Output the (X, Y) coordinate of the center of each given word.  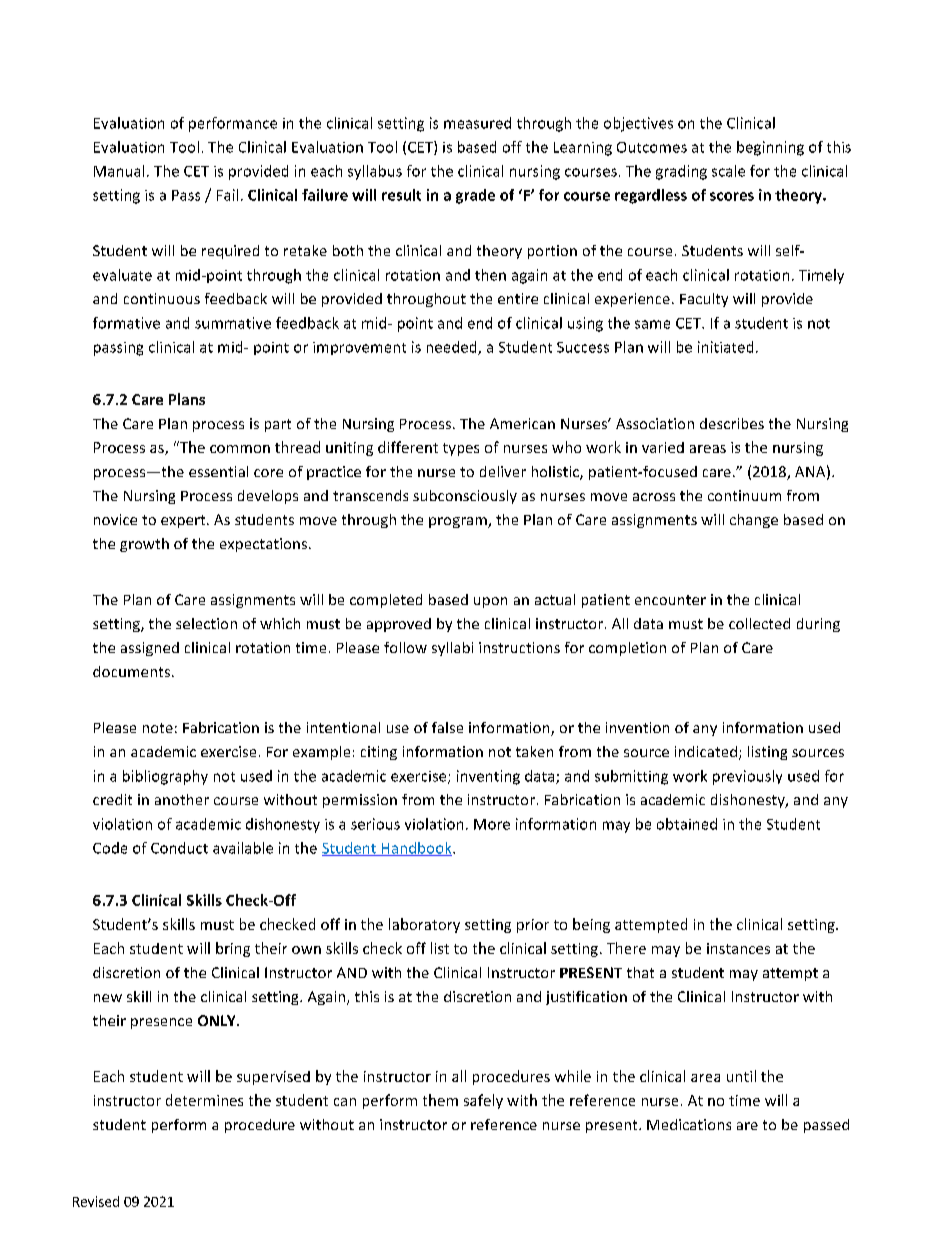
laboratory (424, 925)
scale (728, 171)
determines (204, 1100)
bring (233, 949)
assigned (150, 649)
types (461, 449)
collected (759, 623)
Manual (119, 171)
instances (738, 948)
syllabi (452, 649)
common (240, 449)
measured (477, 123)
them (440, 1100)
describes (732, 423)
